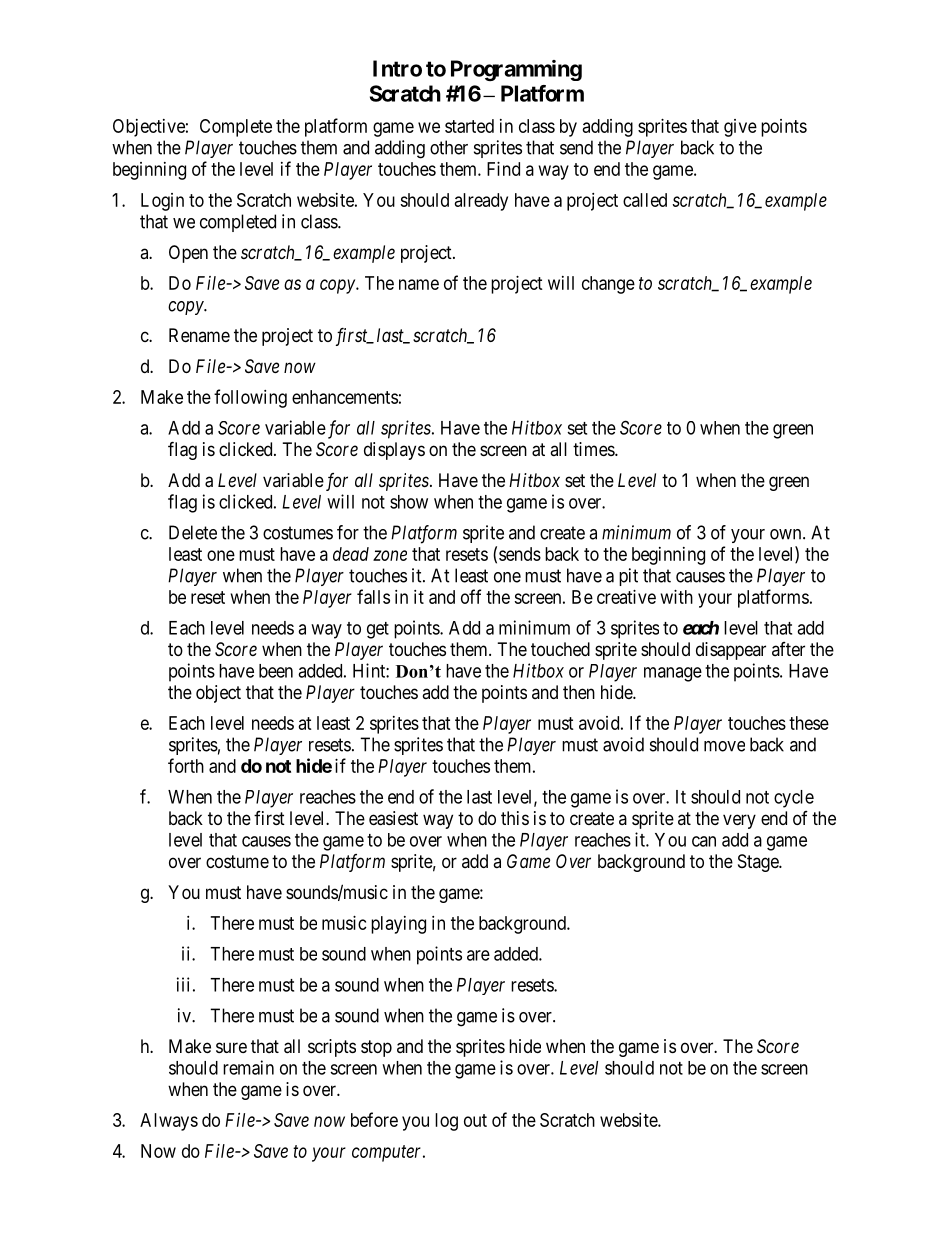 This screenshot has width=952, height=1233. I want to click on give, so click(740, 128).
